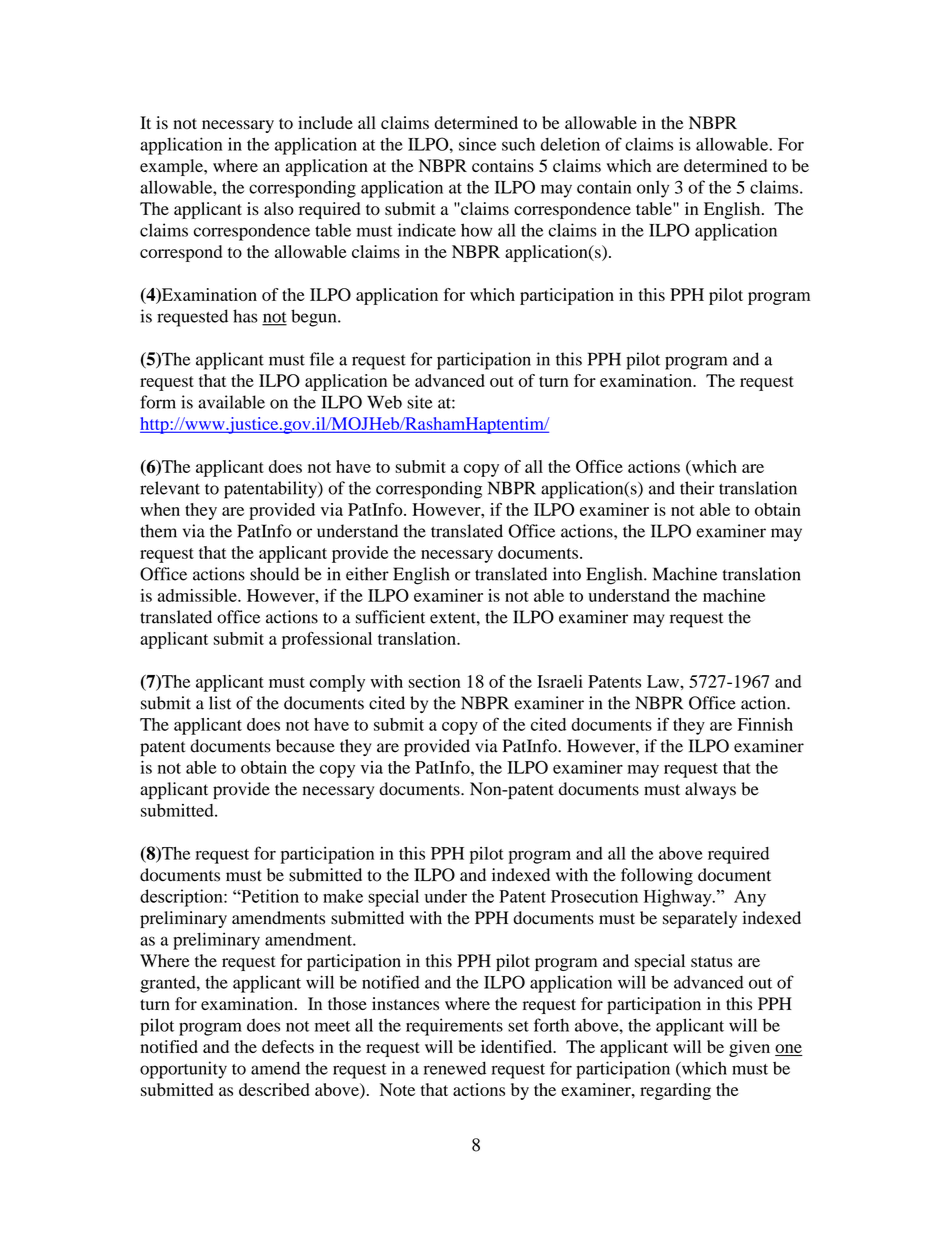  Describe the element at coordinates (434, 681) in the document. I see `section` at that location.
